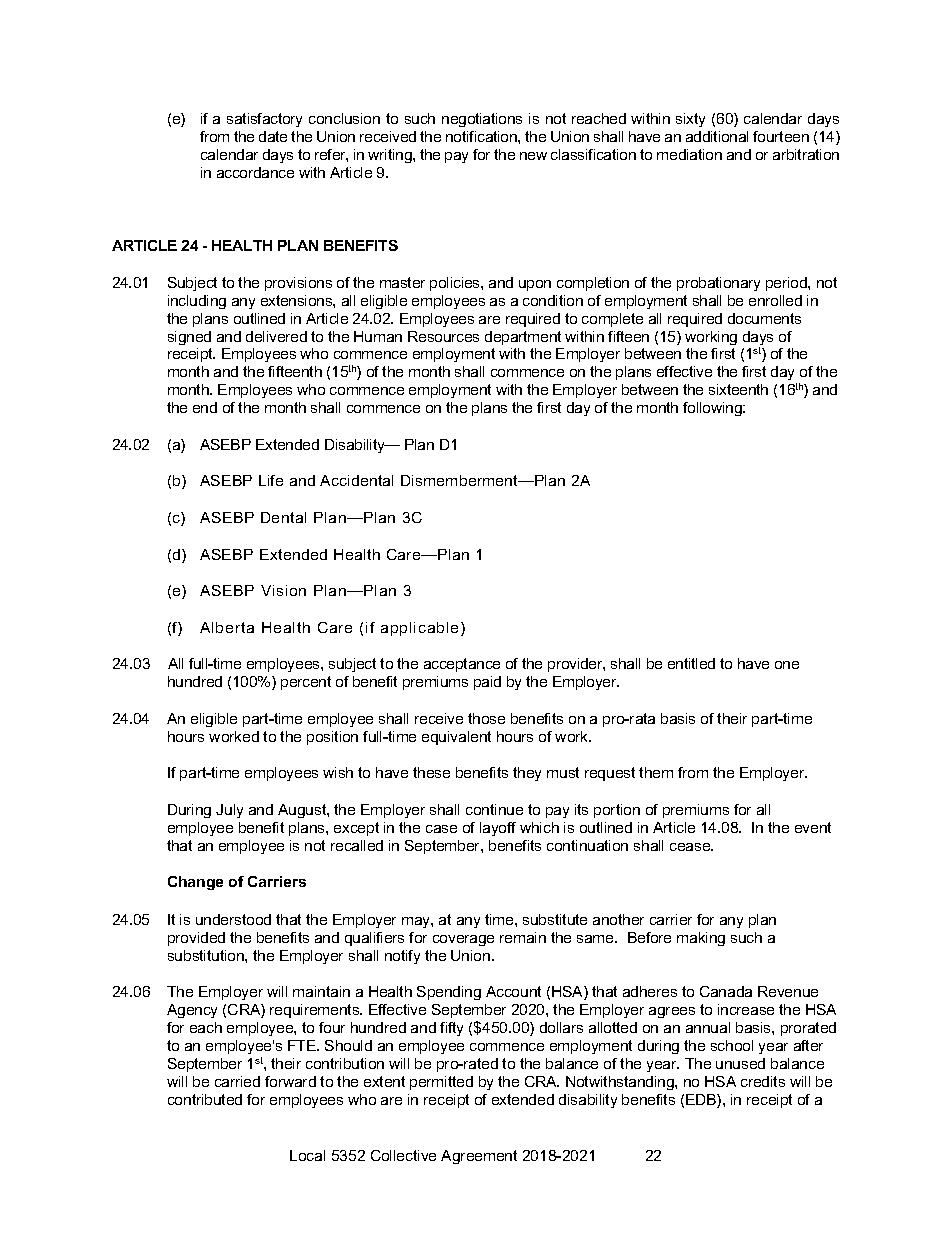  What do you see at coordinates (533, 156) in the screenshot?
I see `new` at bounding box center [533, 156].
